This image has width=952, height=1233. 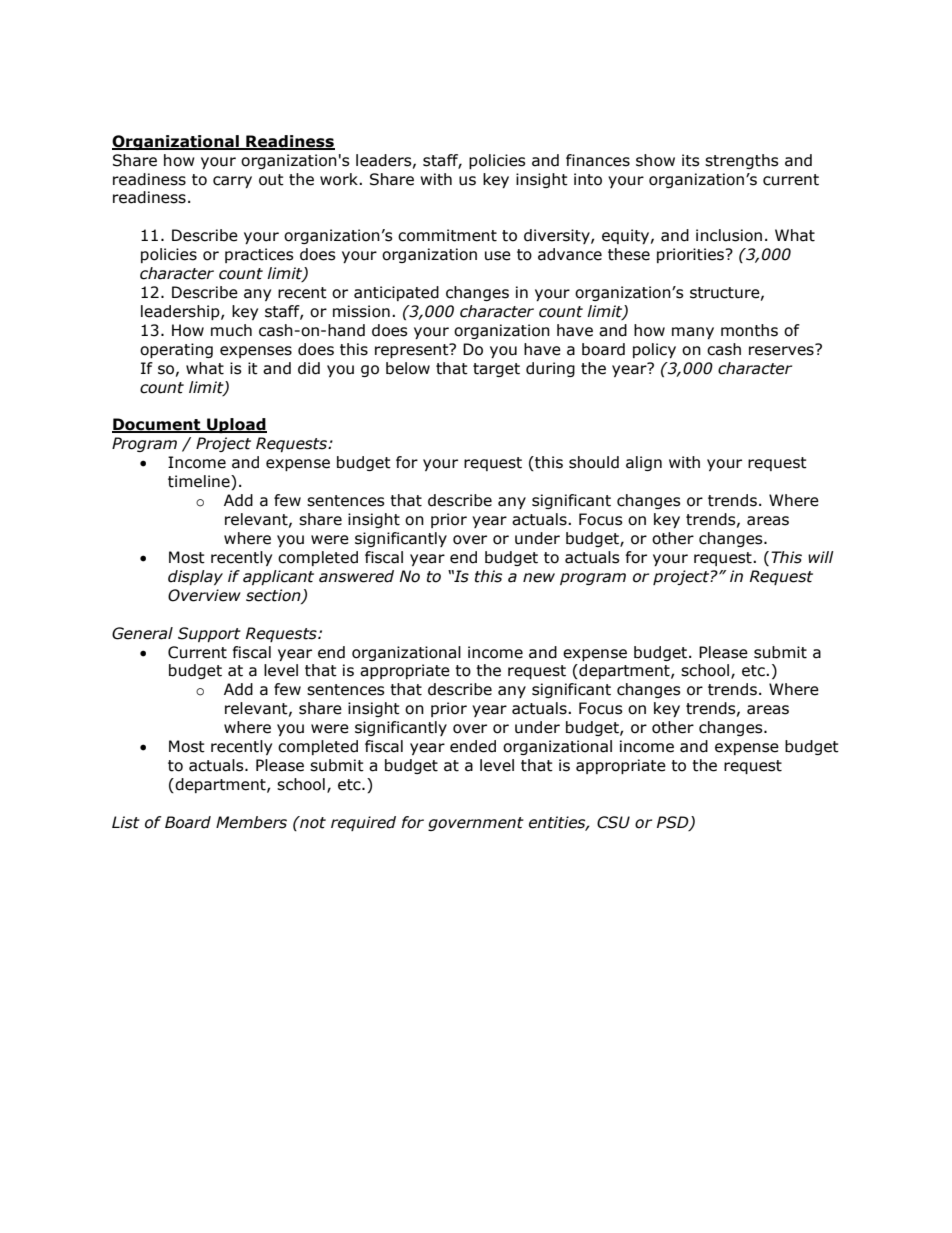 I want to click on PSD, so click(x=674, y=823).
